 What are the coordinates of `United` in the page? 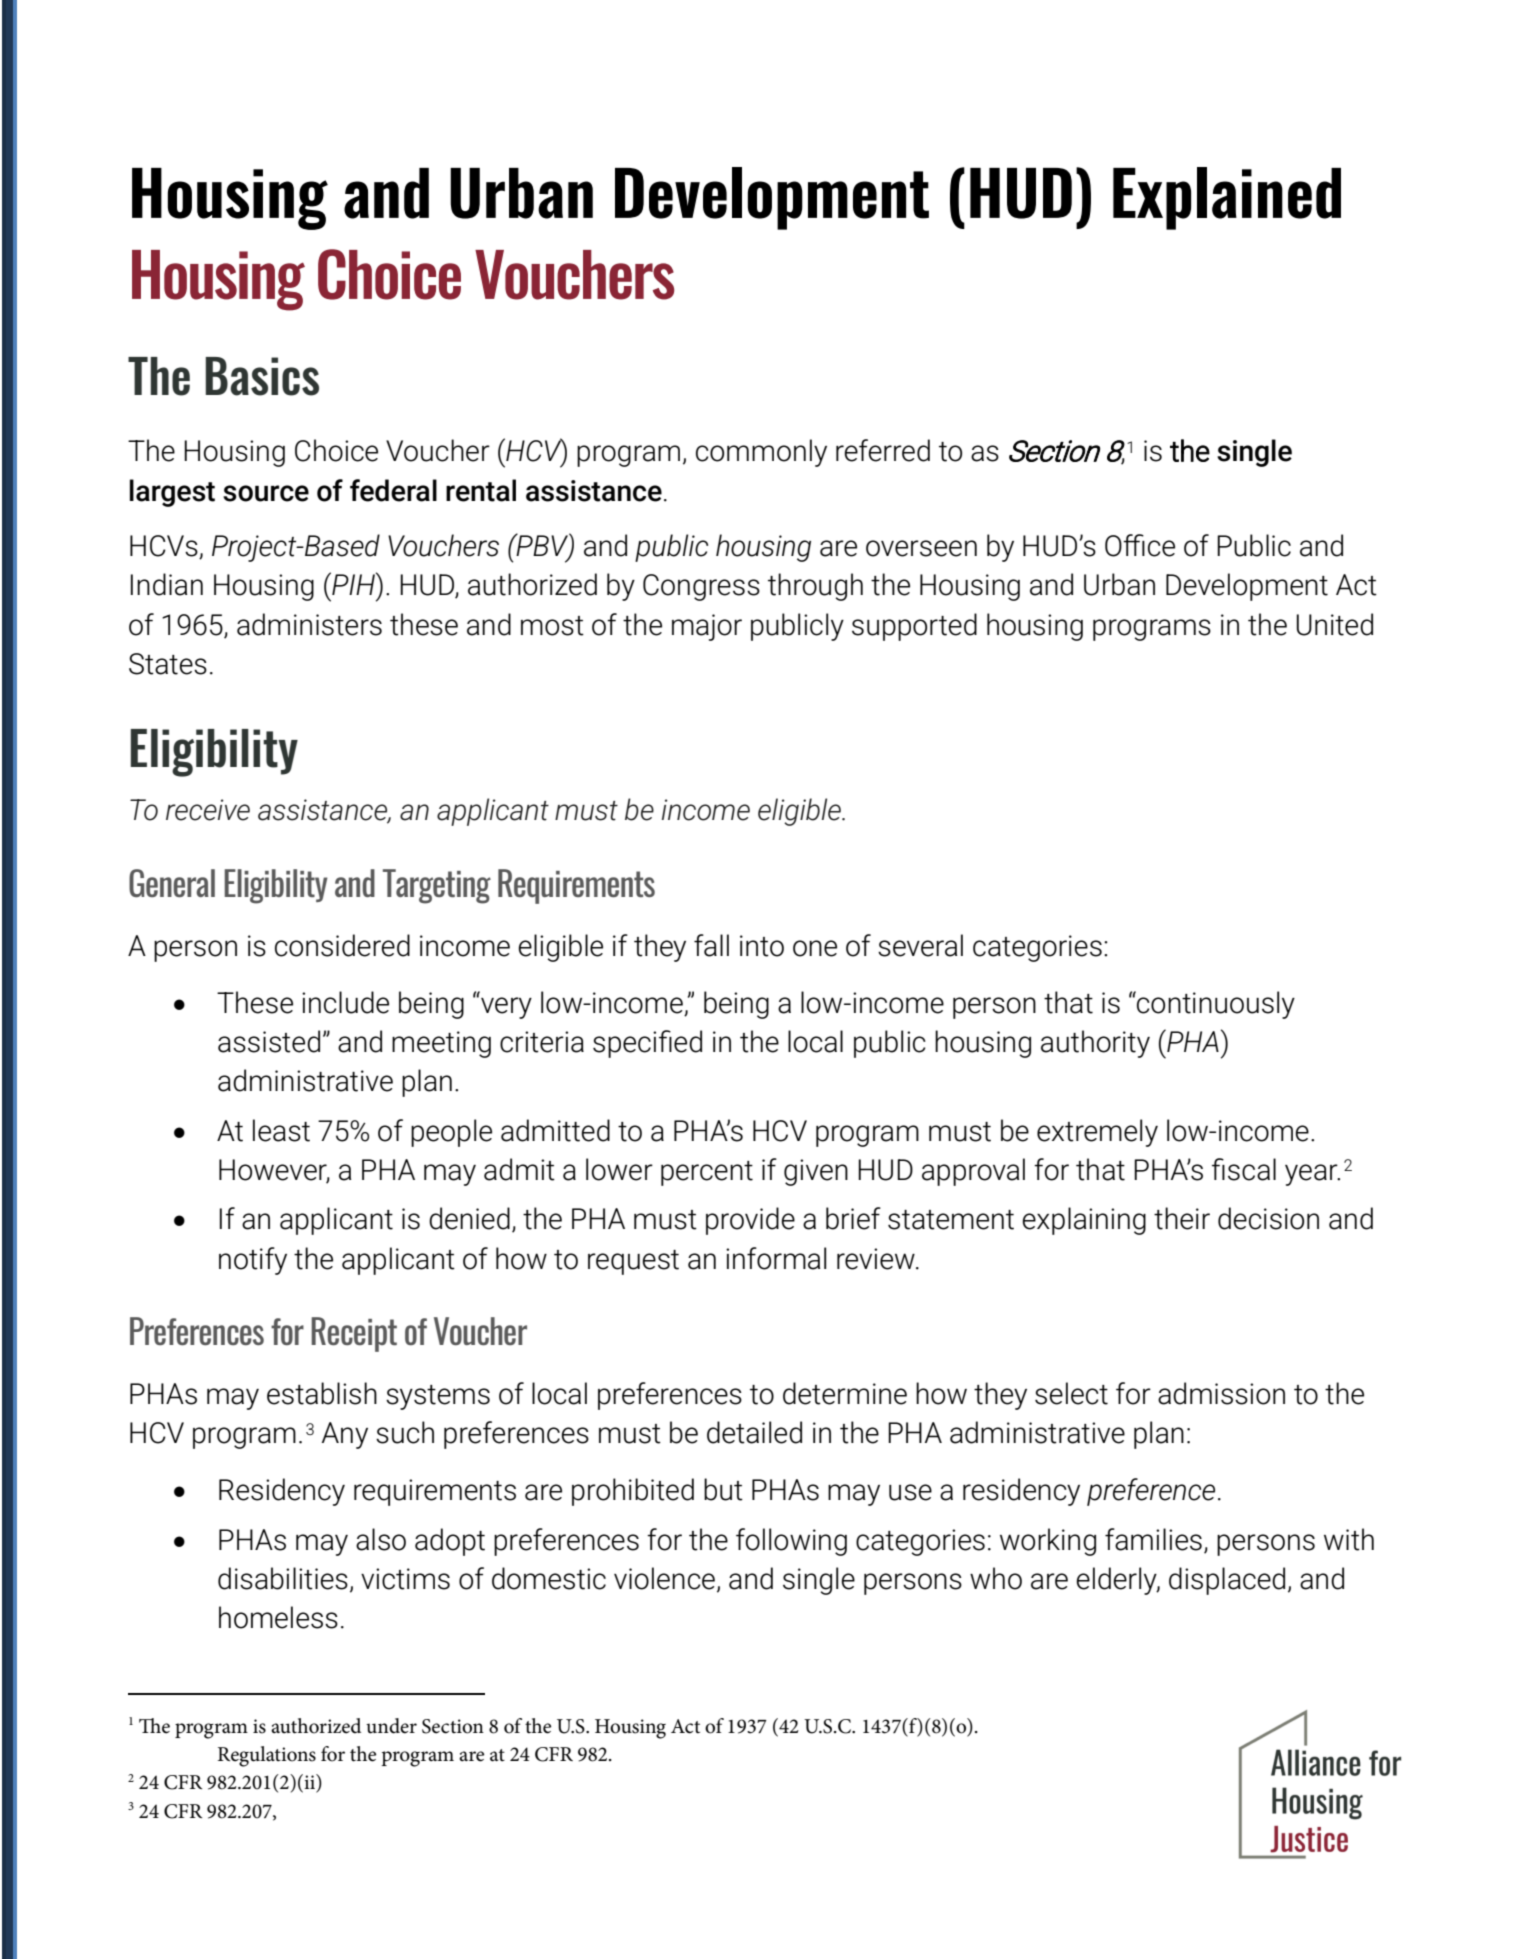 It's located at (1334, 624).
